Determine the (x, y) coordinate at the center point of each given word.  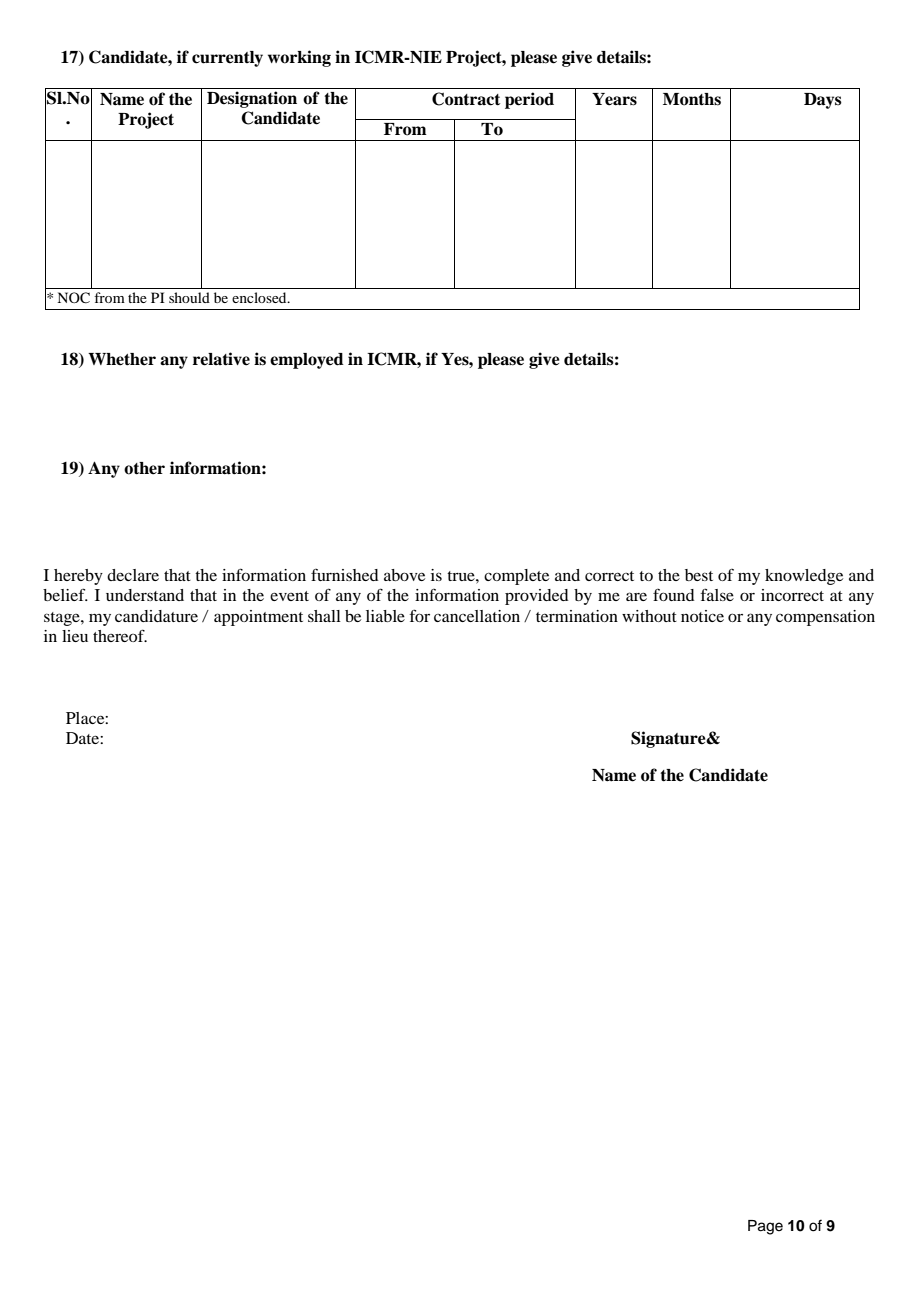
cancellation (477, 616)
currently (227, 59)
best (699, 575)
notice (702, 616)
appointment (258, 618)
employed (307, 361)
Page (765, 1227)
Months (692, 99)
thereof (120, 635)
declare (133, 575)
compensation (825, 618)
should (189, 297)
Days (823, 101)
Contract (466, 99)
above (404, 575)
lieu (75, 636)
